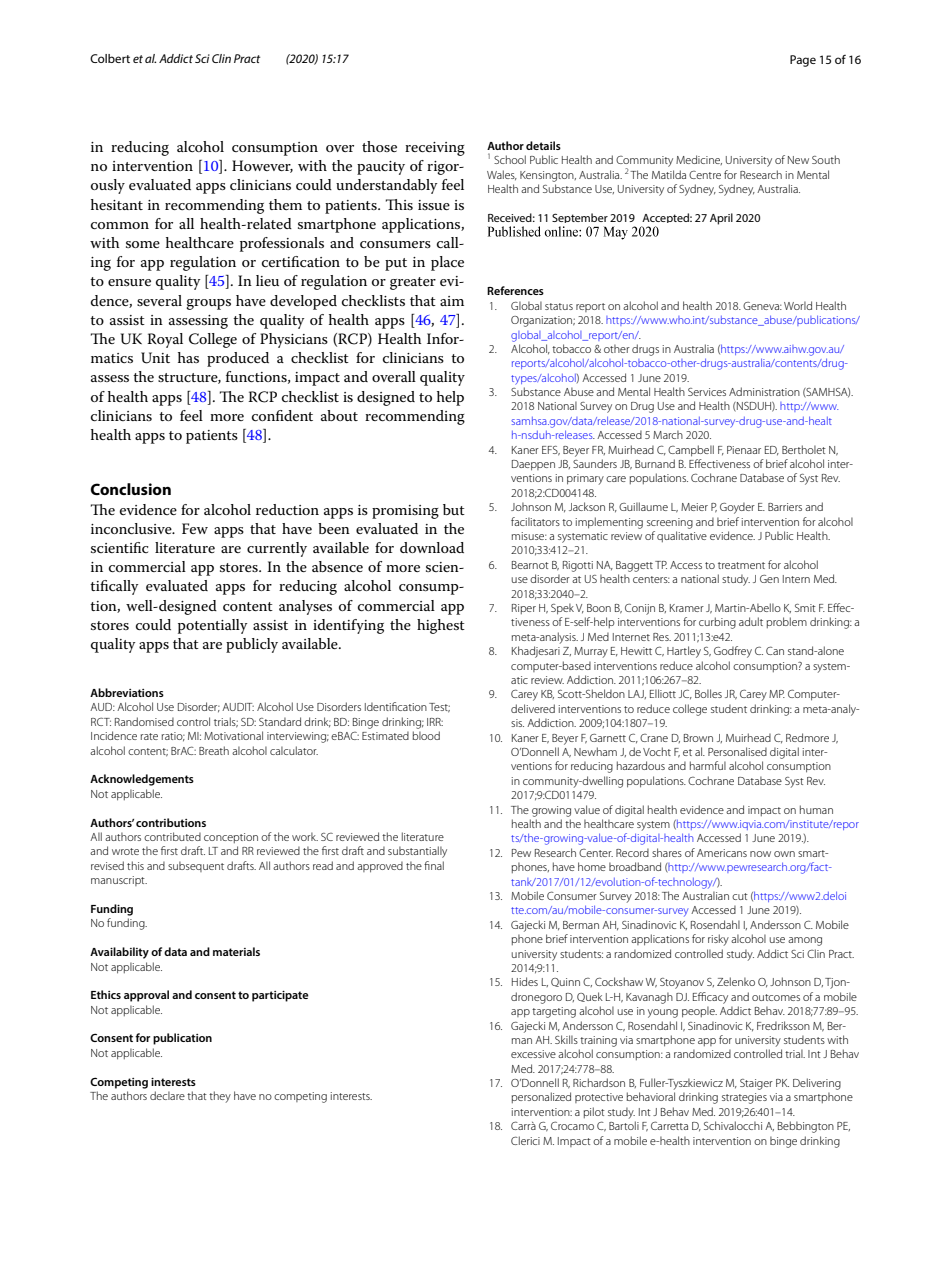 The image size is (952, 1265). Describe the element at coordinates (533, 1054) in the page. I see `excessive` at that location.
